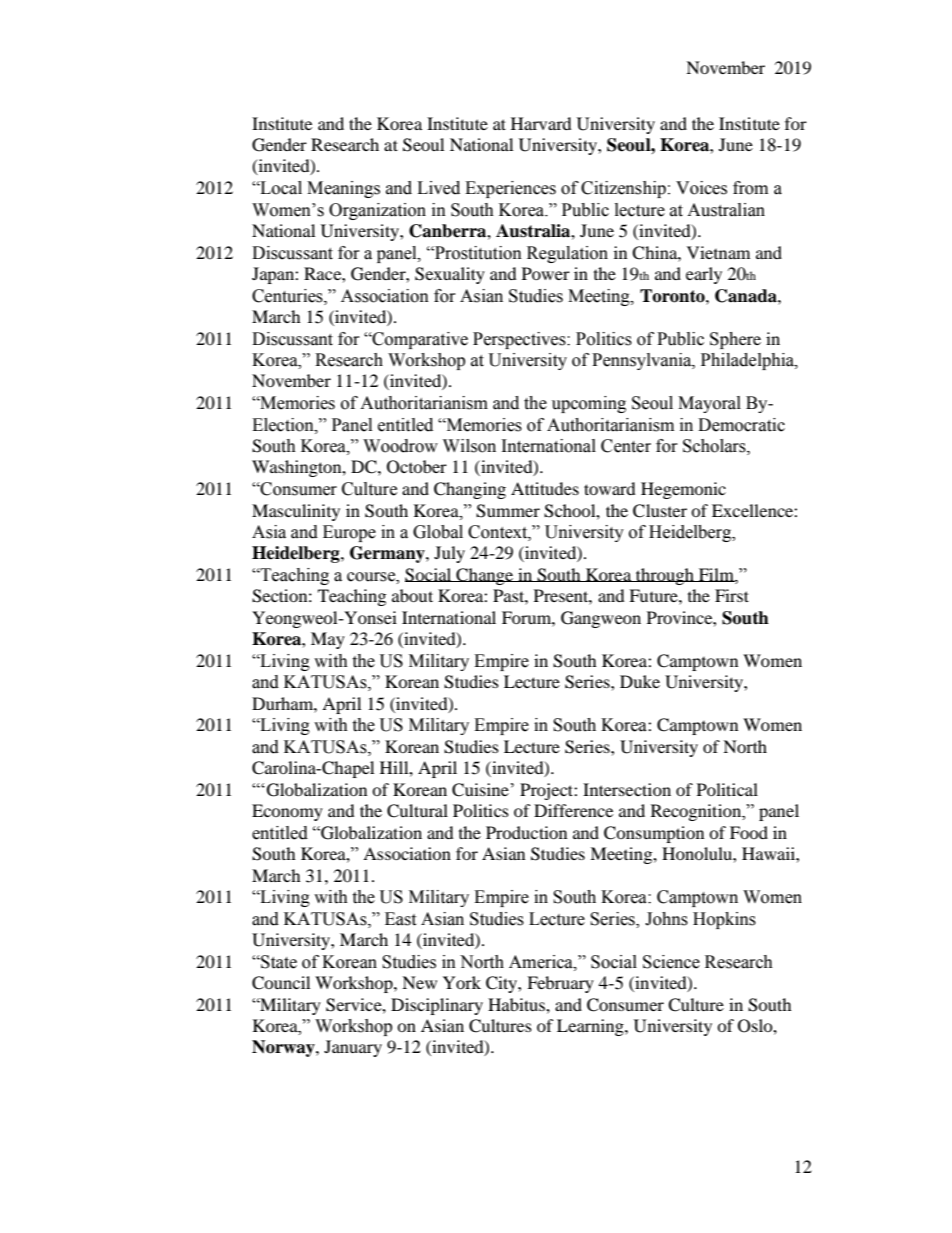 This document has height=1233, width=952. I want to click on Mayoral, so click(709, 404).
